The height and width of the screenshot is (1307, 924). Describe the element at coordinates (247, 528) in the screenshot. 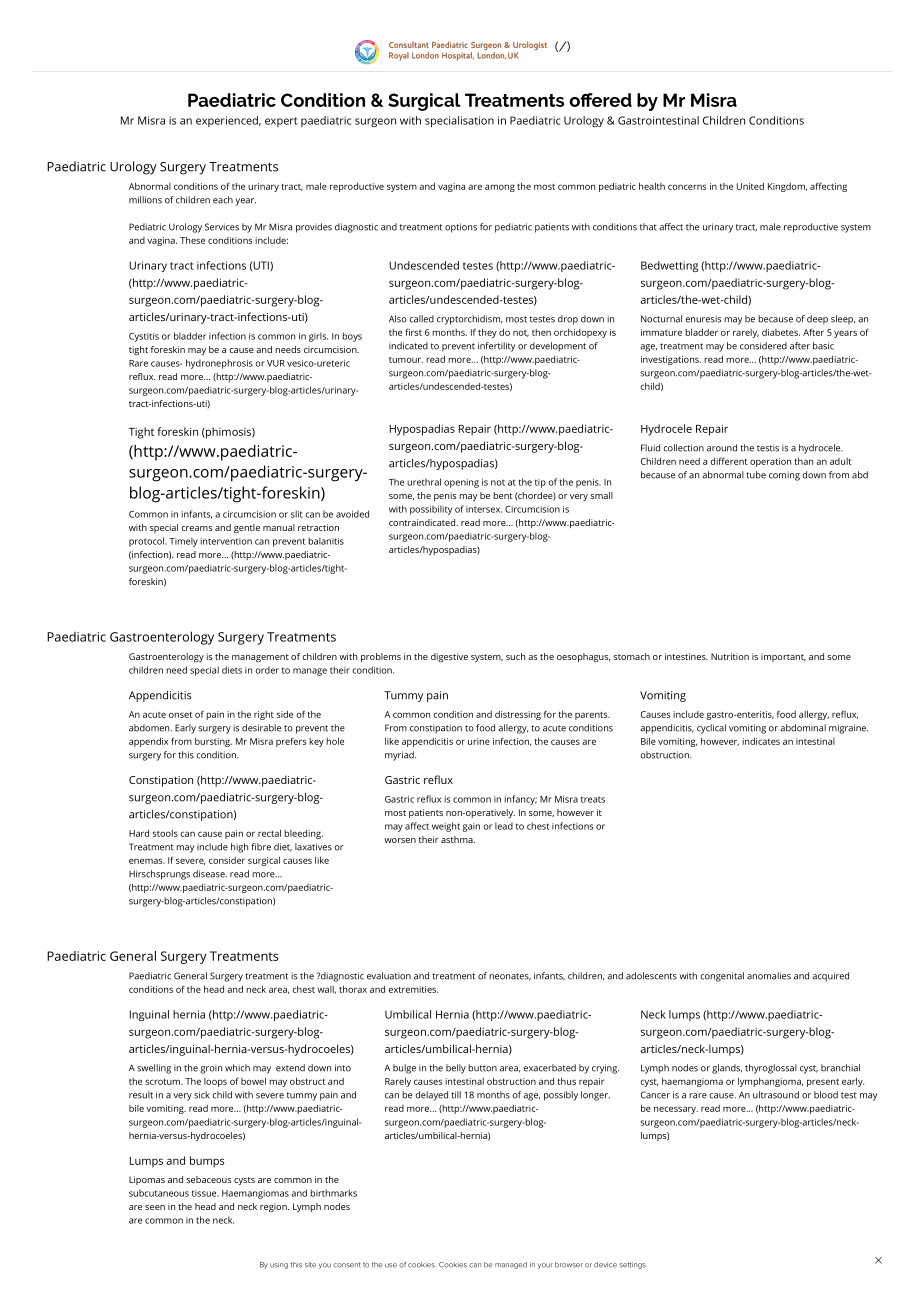

I see `gentle` at that location.
